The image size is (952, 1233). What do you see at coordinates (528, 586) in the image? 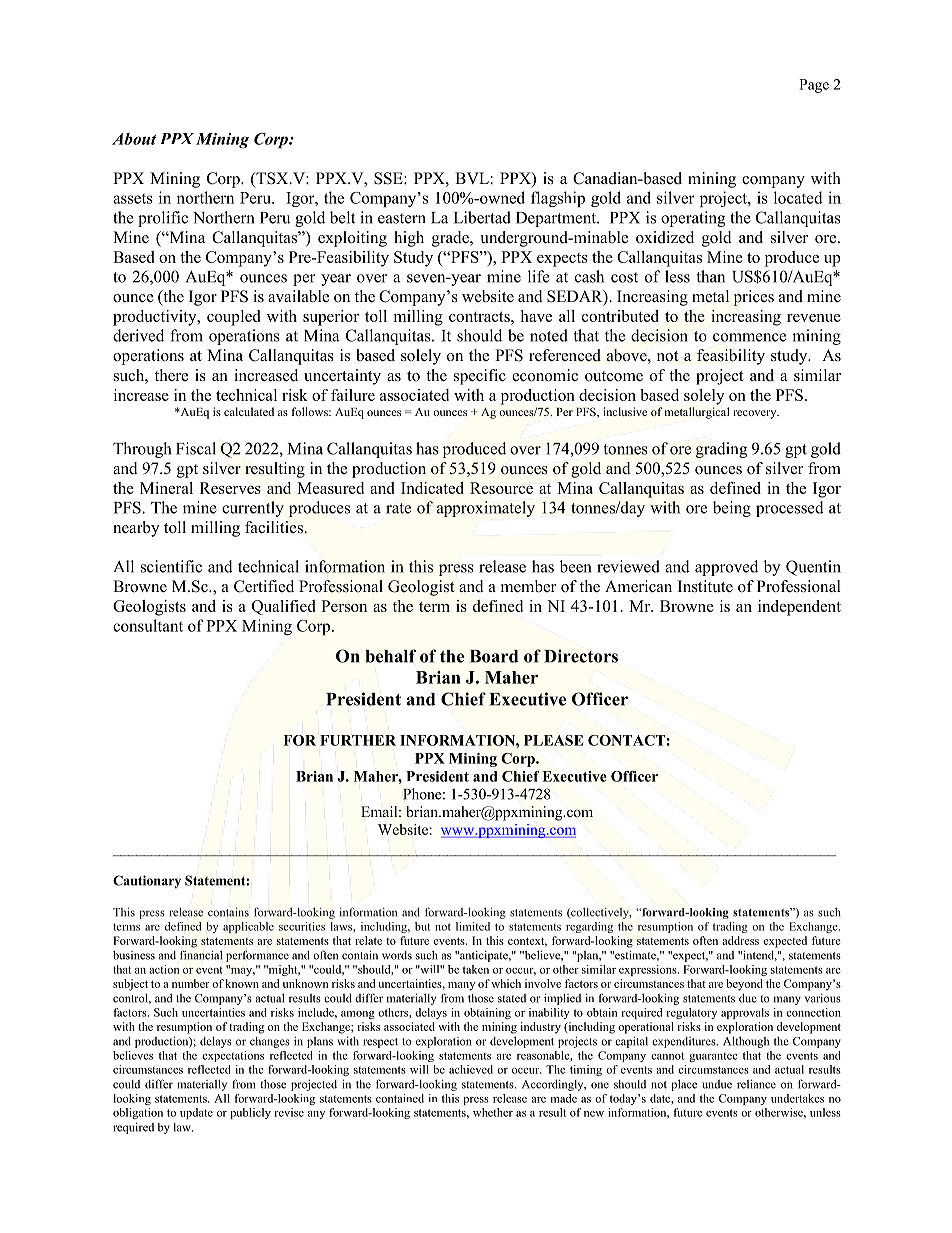
I see `member` at bounding box center [528, 586].
